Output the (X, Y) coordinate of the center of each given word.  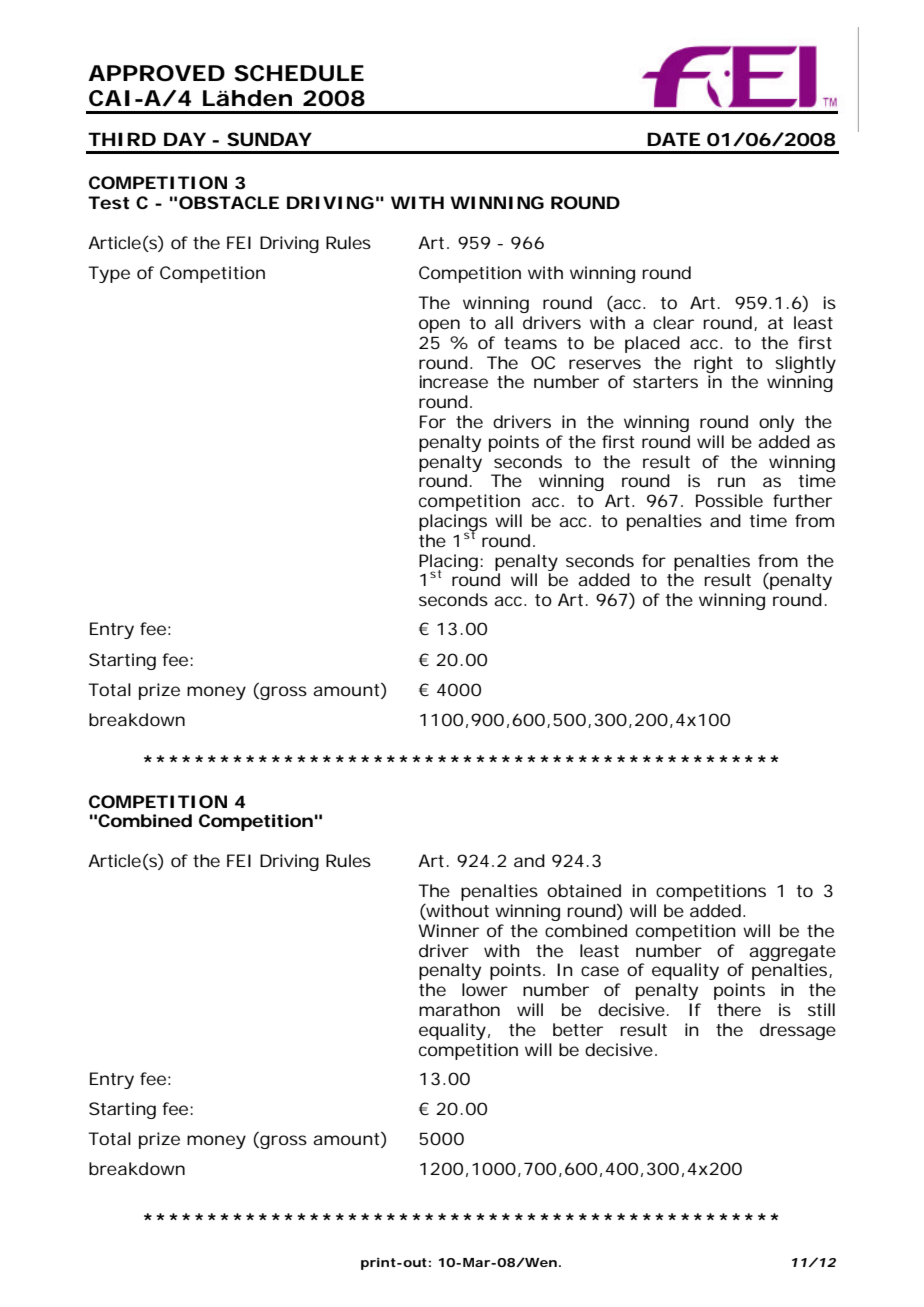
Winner (448, 930)
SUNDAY (269, 139)
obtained (584, 890)
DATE (673, 139)
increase (454, 381)
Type (109, 274)
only (776, 423)
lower (485, 989)
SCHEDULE (299, 73)
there (739, 1009)
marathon (459, 1009)
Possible (729, 500)
